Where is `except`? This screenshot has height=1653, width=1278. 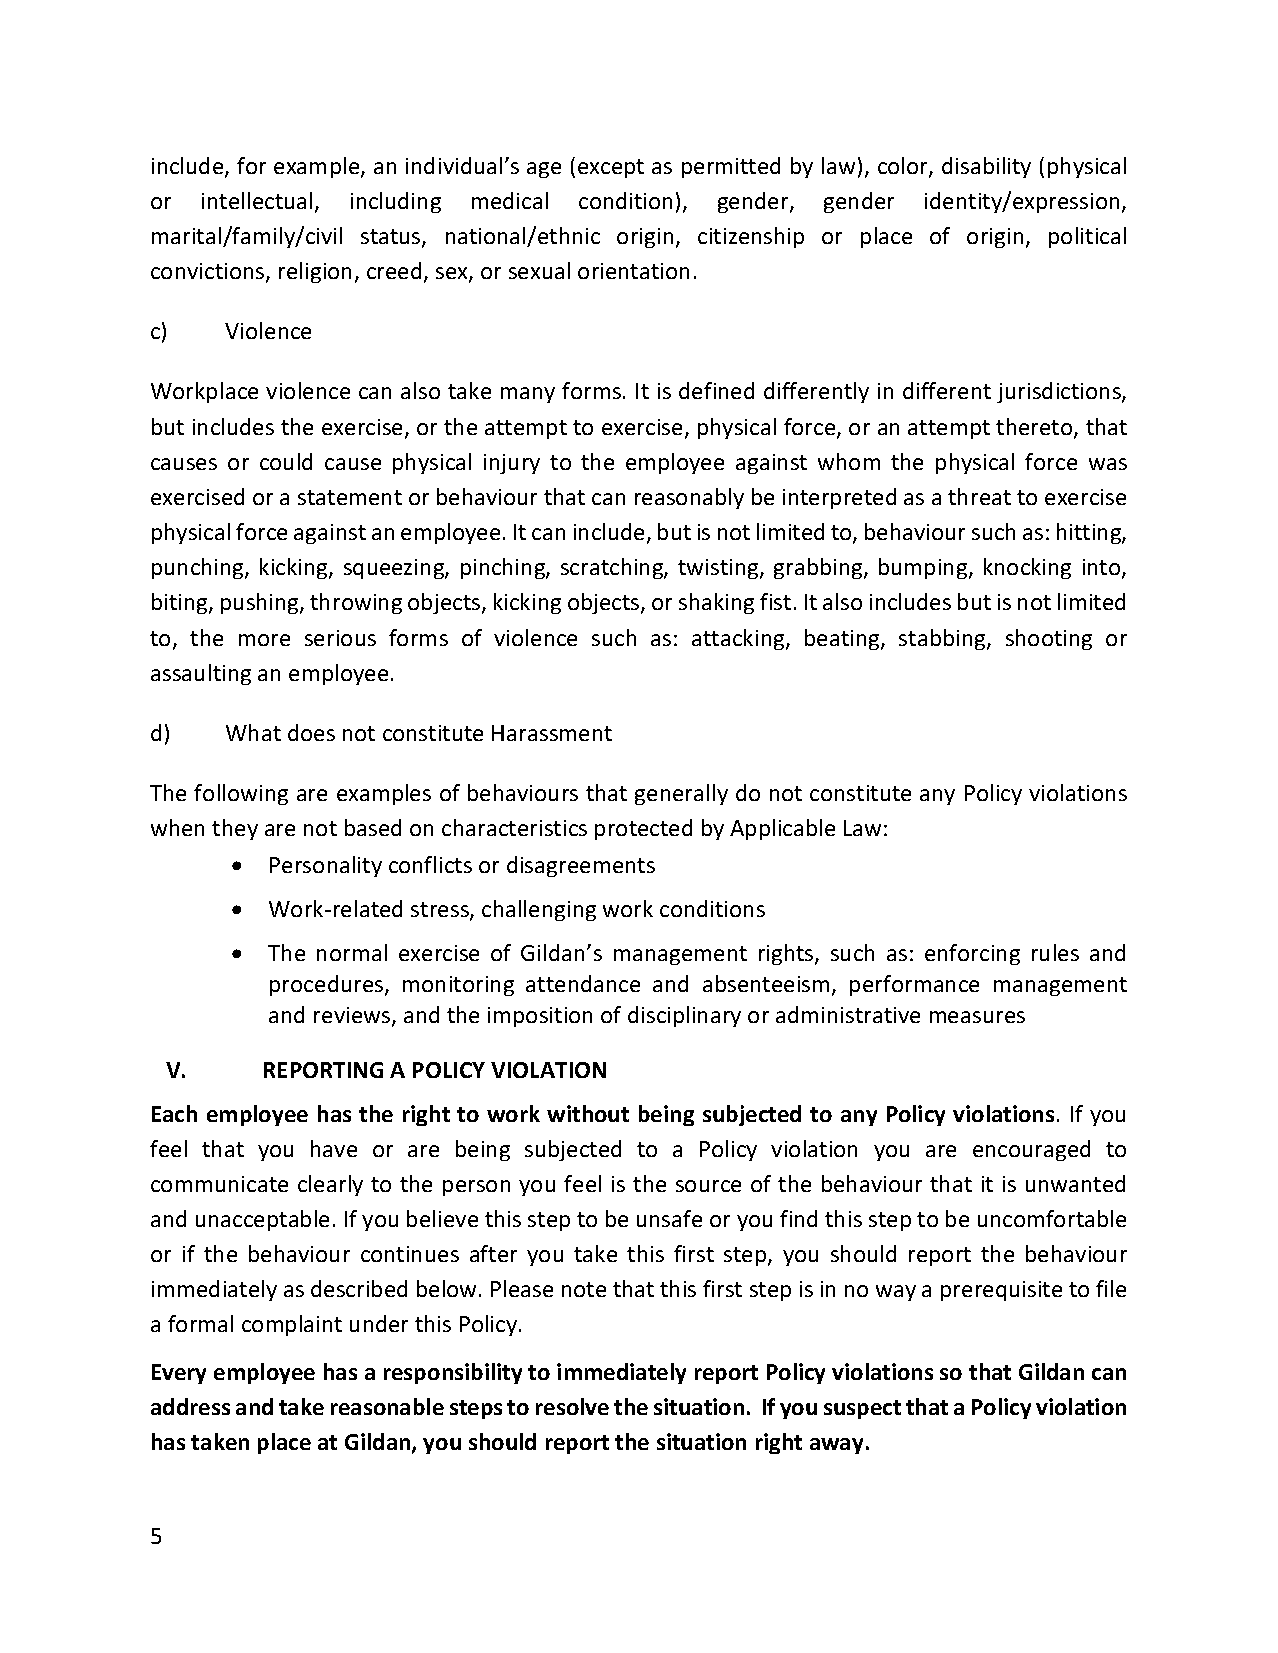
except is located at coordinates (611, 168).
